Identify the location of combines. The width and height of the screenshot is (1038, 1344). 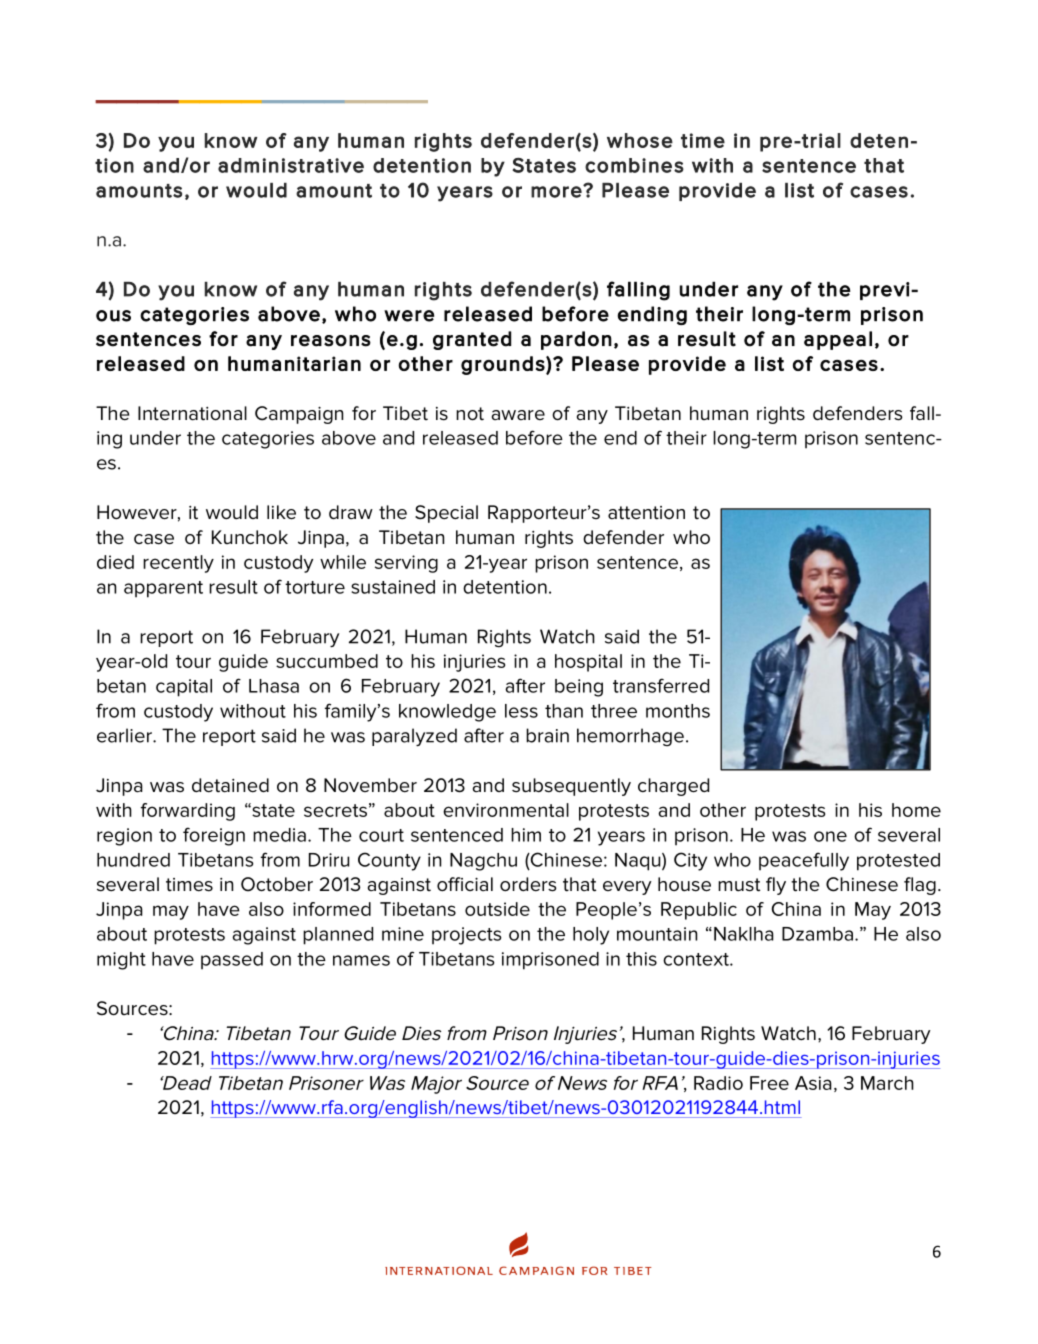
(634, 165).
